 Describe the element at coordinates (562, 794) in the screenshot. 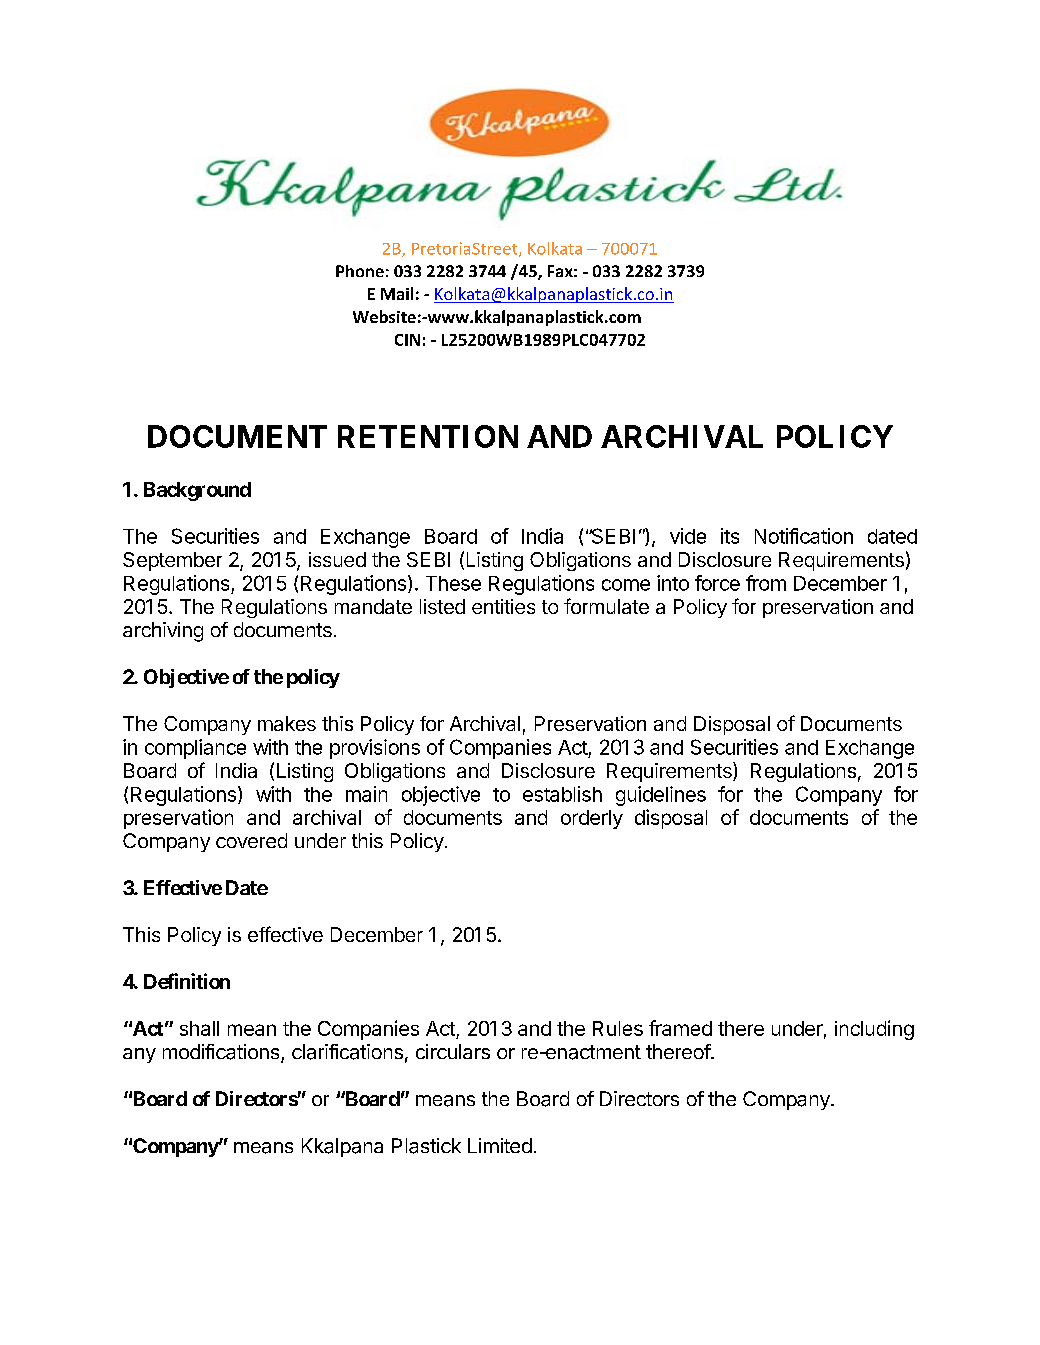

I see `establish` at that location.
